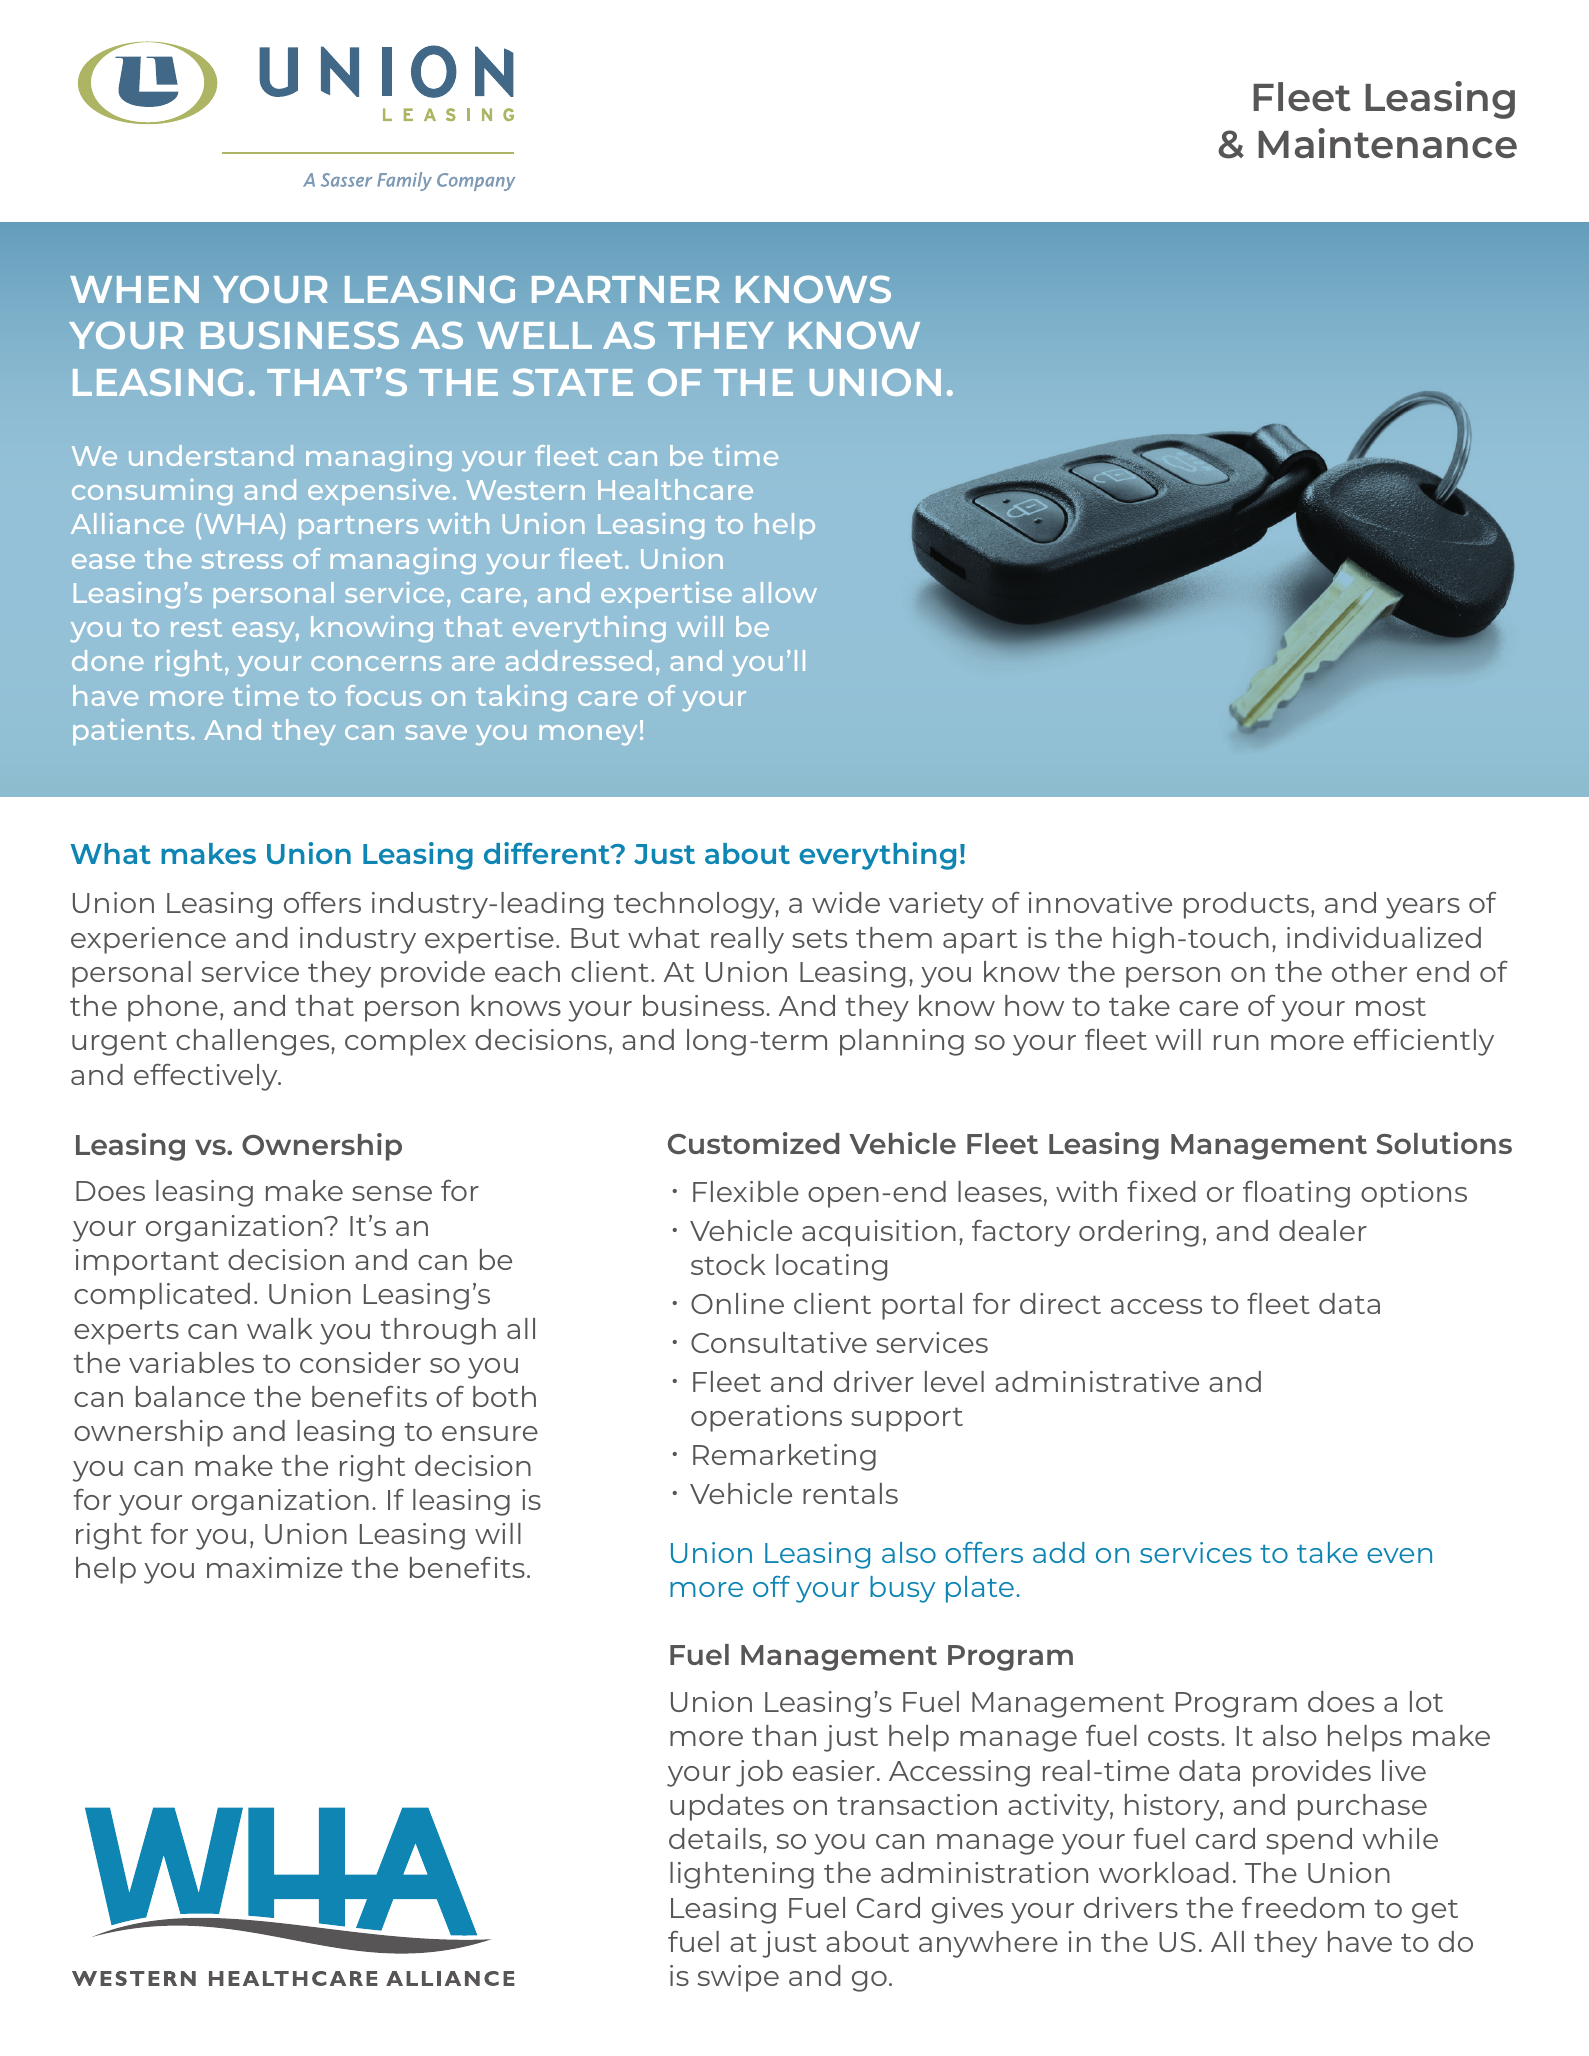 This image has height=2056, width=1589. I want to click on products, so click(1246, 905).
